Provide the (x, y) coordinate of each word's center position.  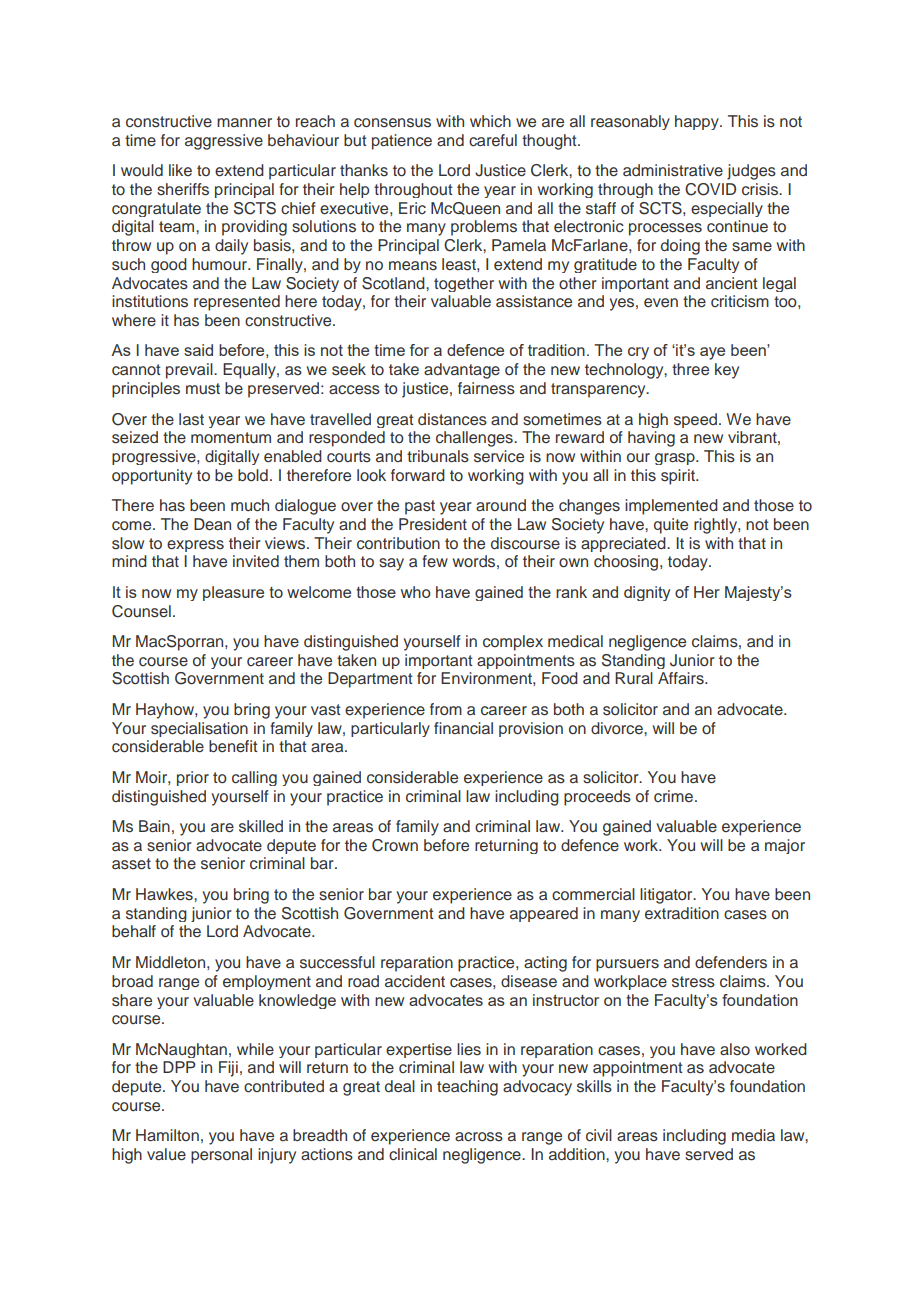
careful (493, 140)
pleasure (233, 593)
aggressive (224, 142)
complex (513, 643)
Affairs (682, 678)
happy (698, 122)
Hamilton (167, 1135)
